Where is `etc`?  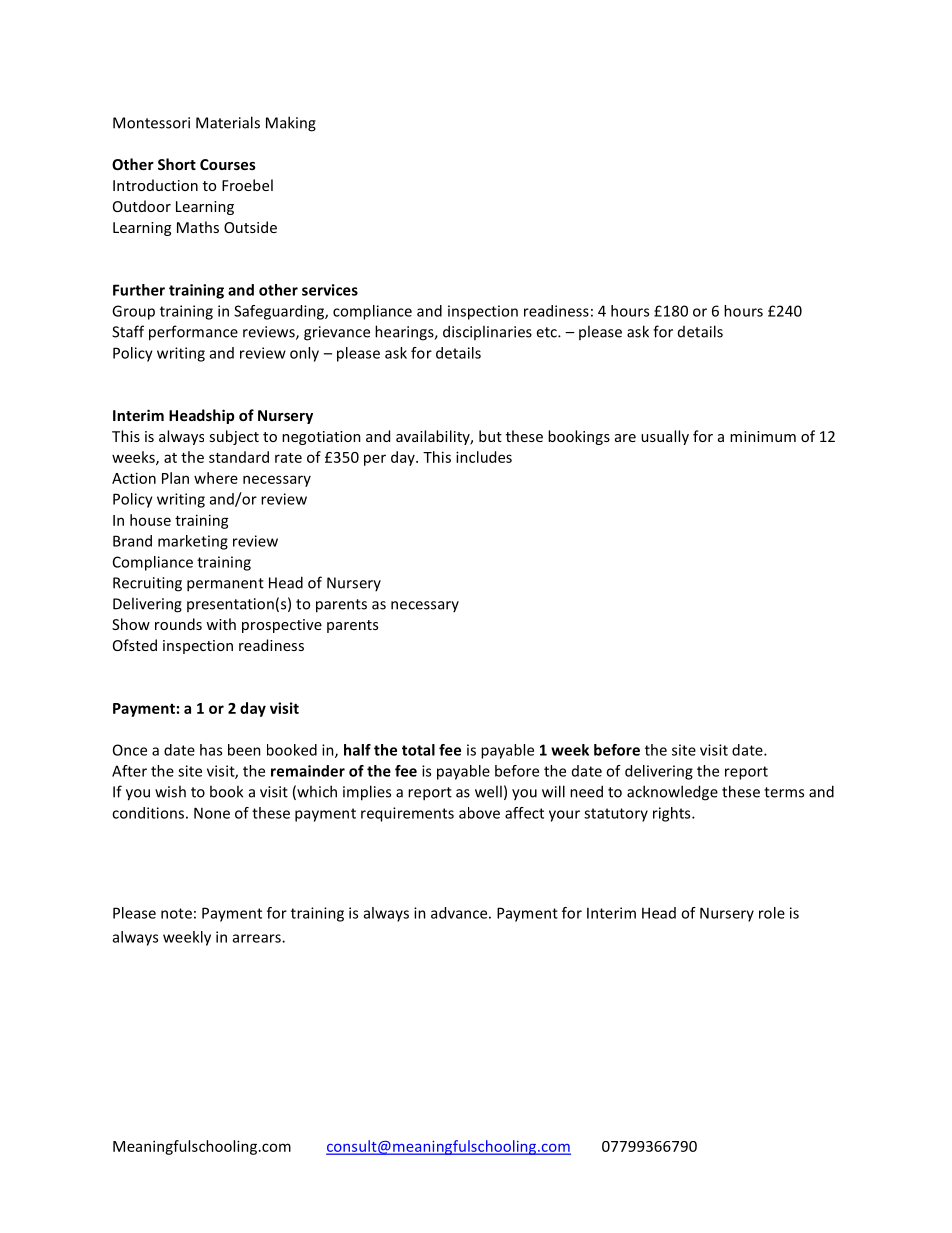 etc is located at coordinates (547, 332).
